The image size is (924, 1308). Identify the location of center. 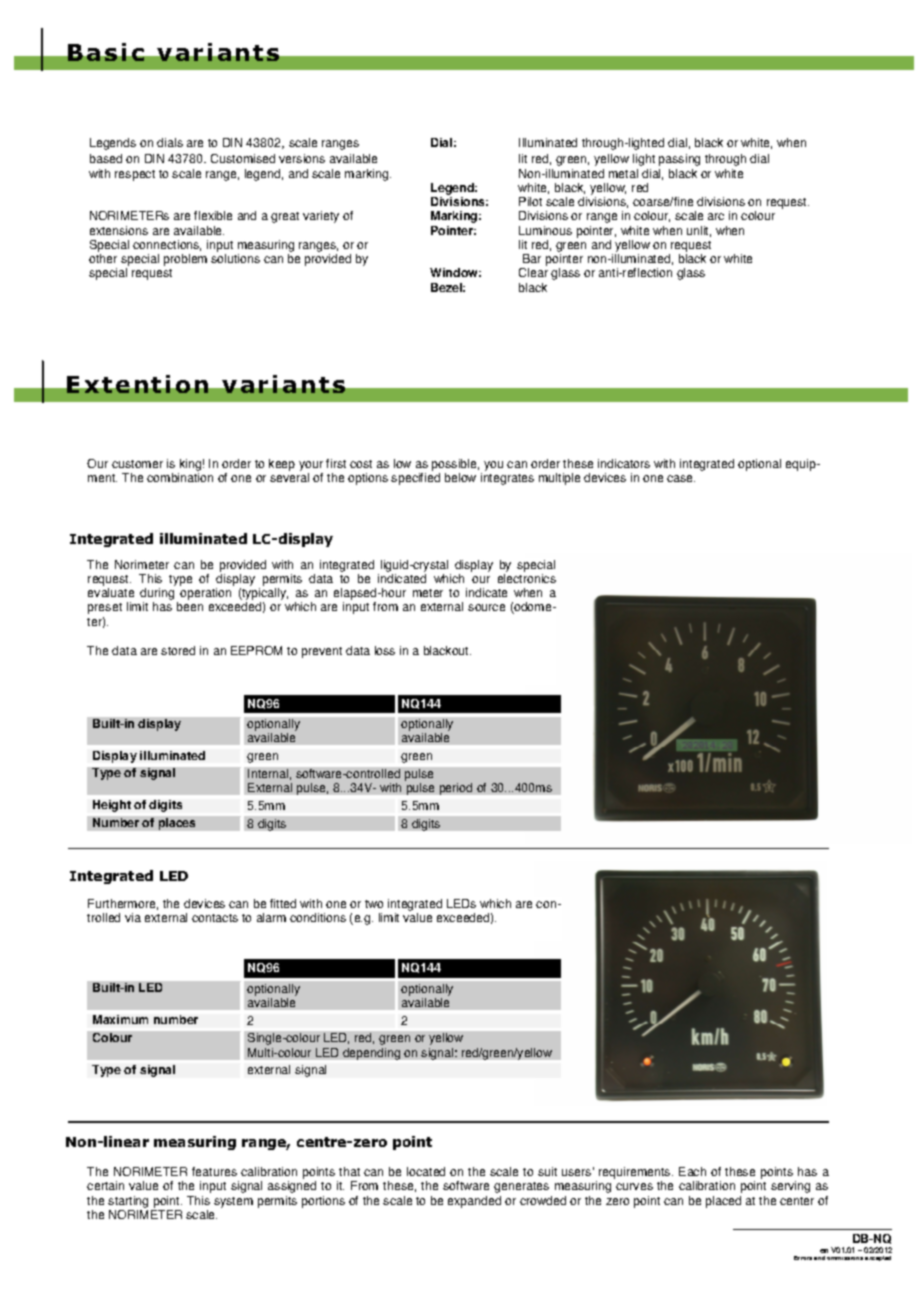
(797, 1201).
